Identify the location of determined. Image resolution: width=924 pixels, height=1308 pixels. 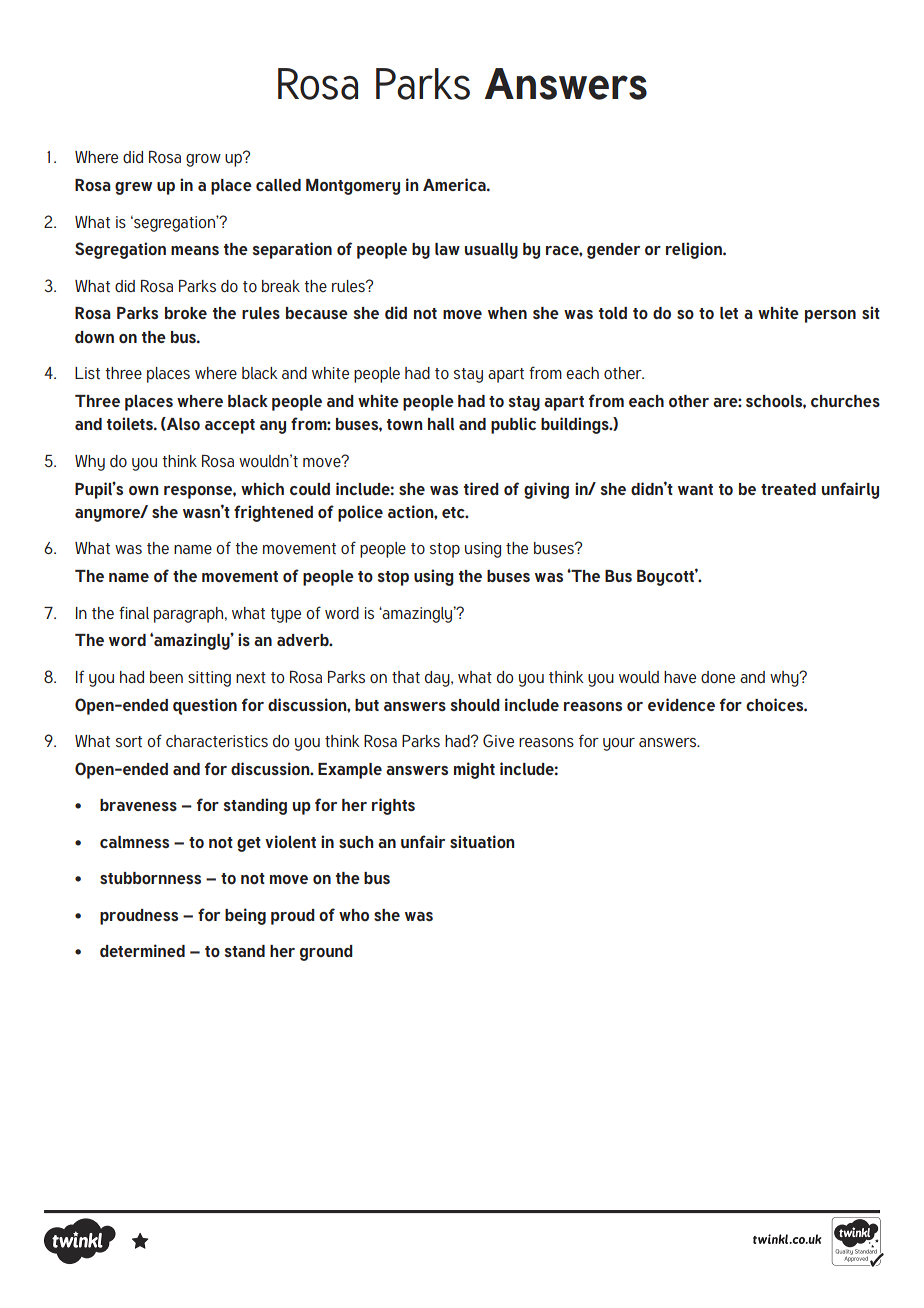
(142, 950).
